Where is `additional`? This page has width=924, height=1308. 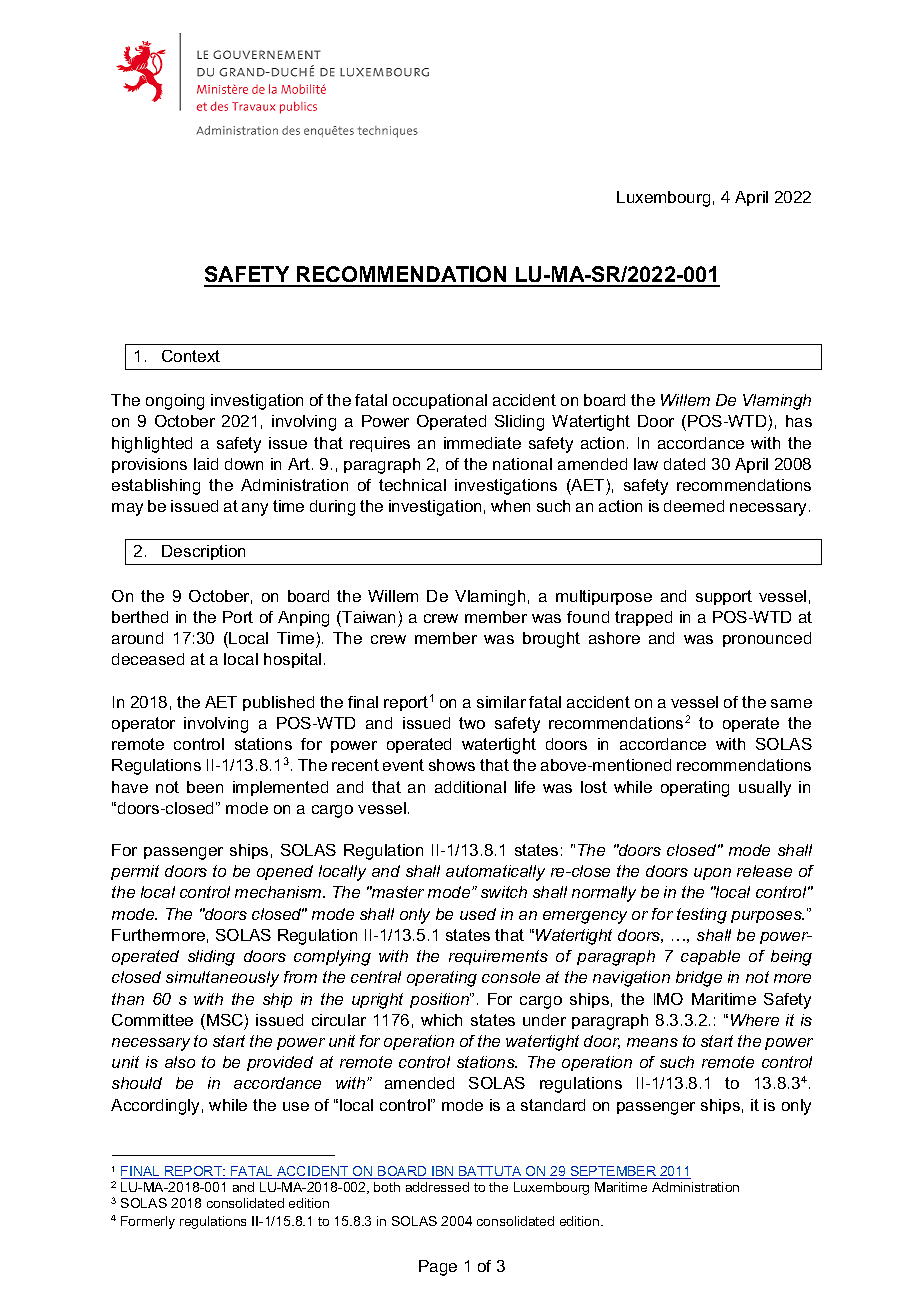
additional is located at coordinates (470, 787).
